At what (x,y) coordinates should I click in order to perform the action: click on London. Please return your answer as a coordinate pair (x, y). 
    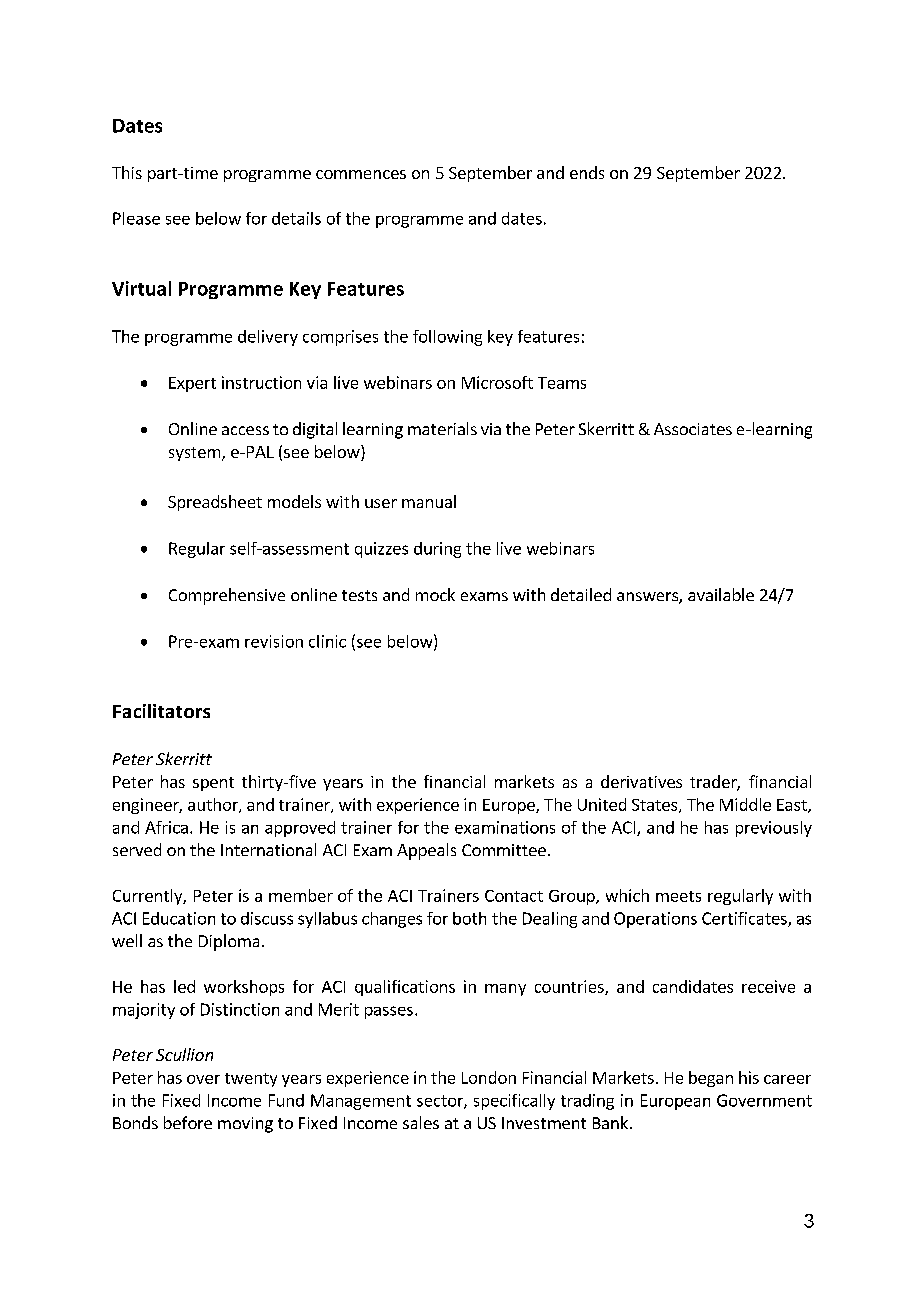
    Looking at the image, I should click on (489, 1077).
